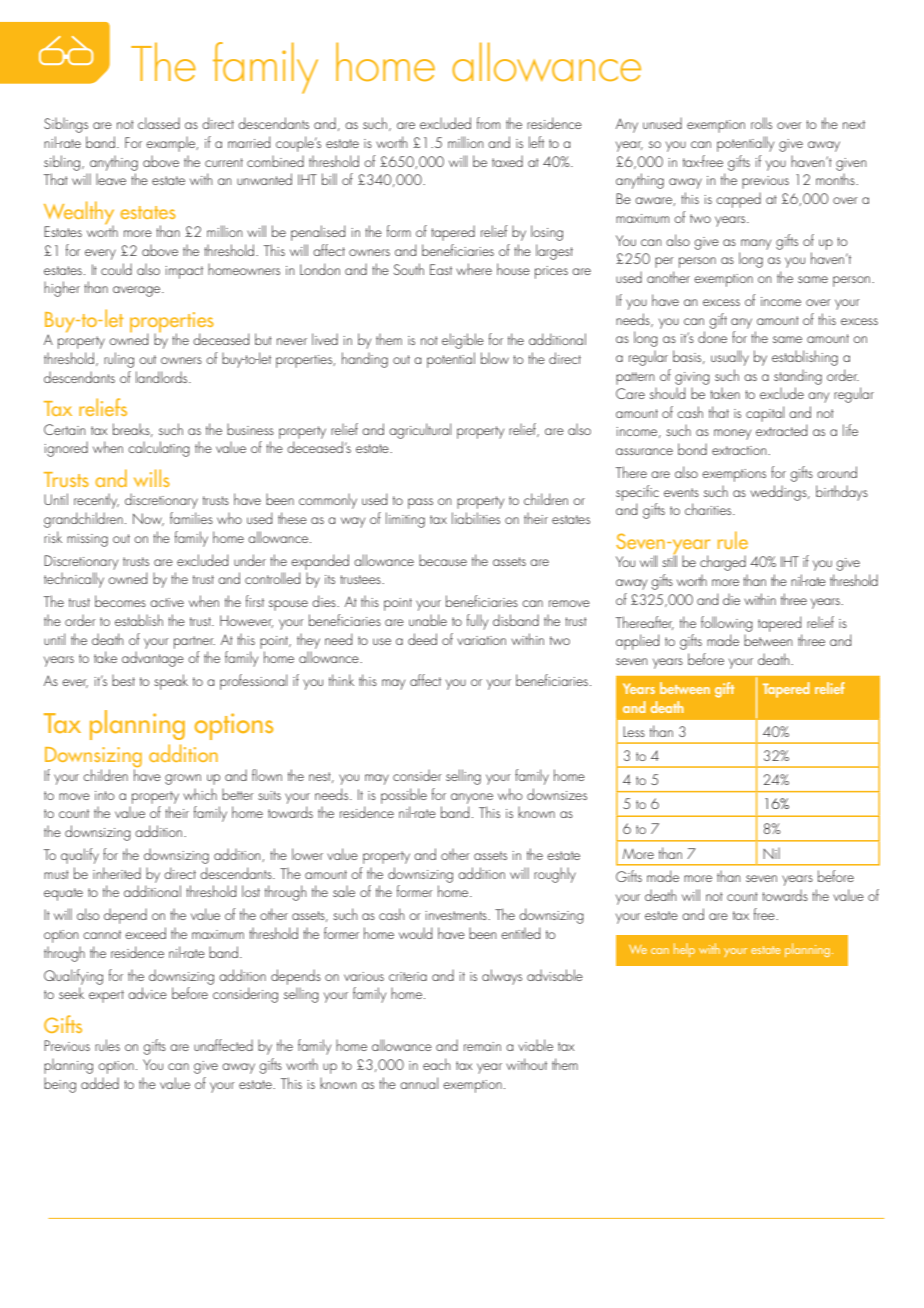 The width and height of the document is (924, 1308). What do you see at coordinates (436, 1064) in the document?
I see `each` at bounding box center [436, 1064].
